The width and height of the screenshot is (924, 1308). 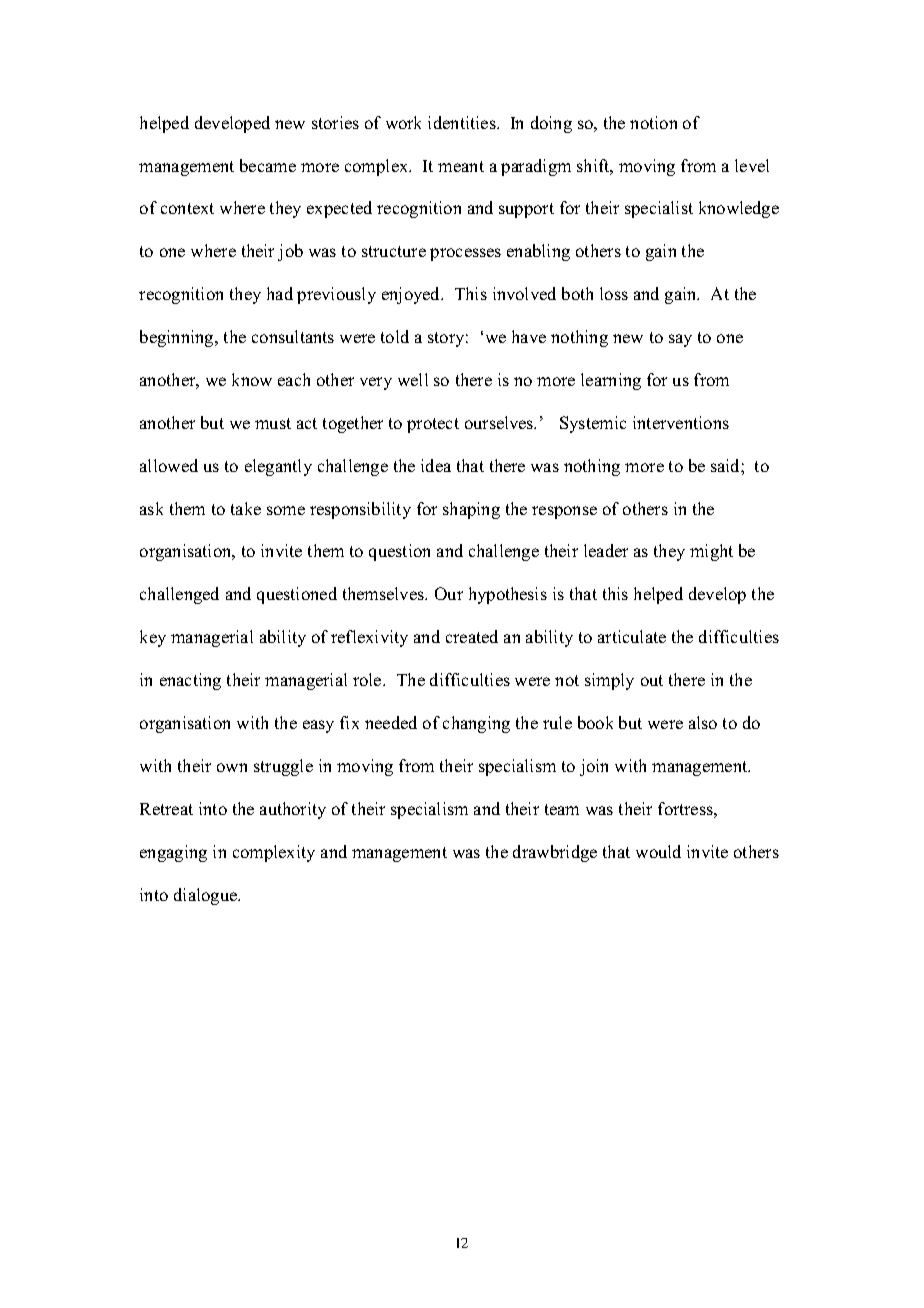 What do you see at coordinates (461, 166) in the screenshot?
I see `meant` at bounding box center [461, 166].
